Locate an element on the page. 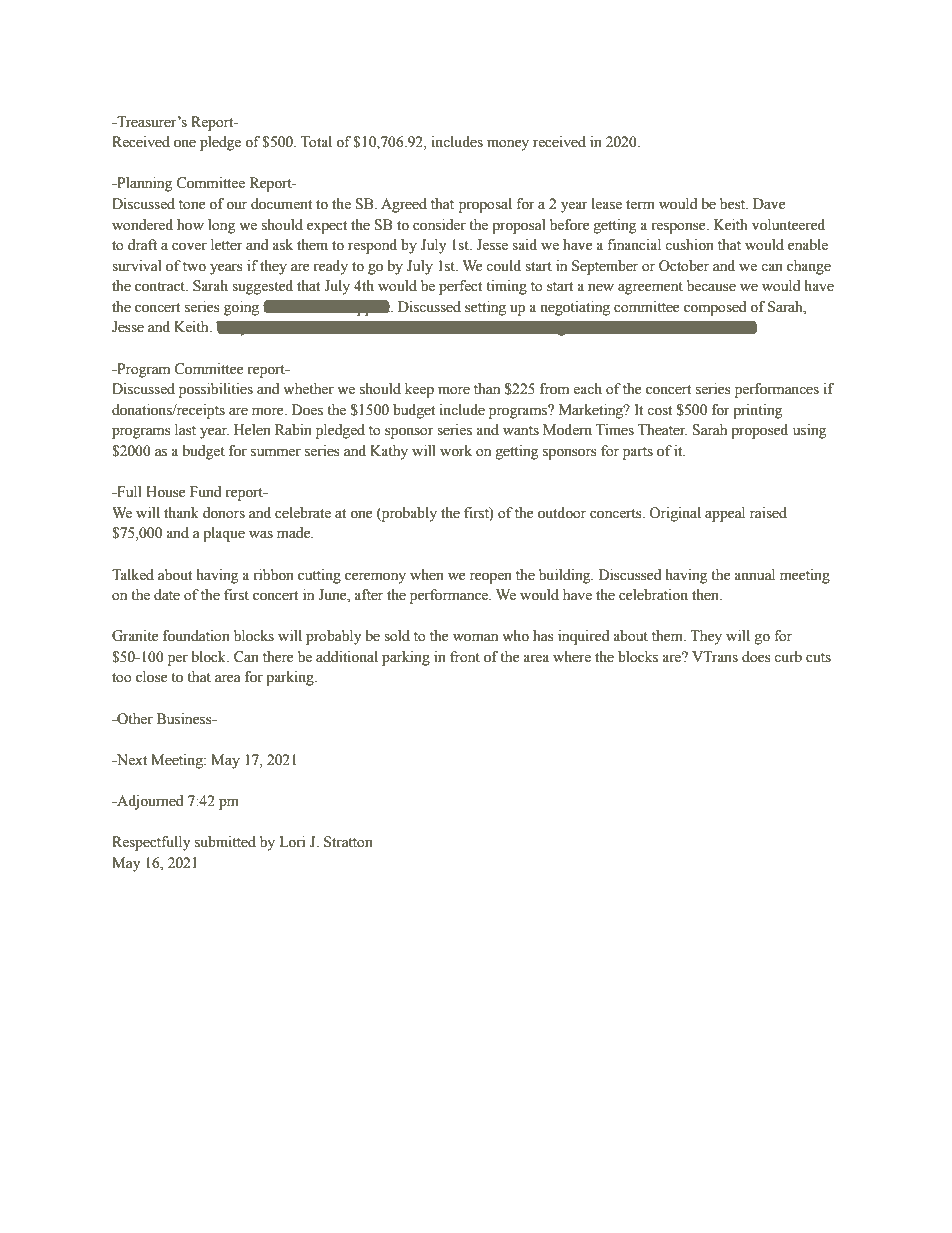 The height and width of the document is (1233, 952). Stratton is located at coordinates (348, 842).
